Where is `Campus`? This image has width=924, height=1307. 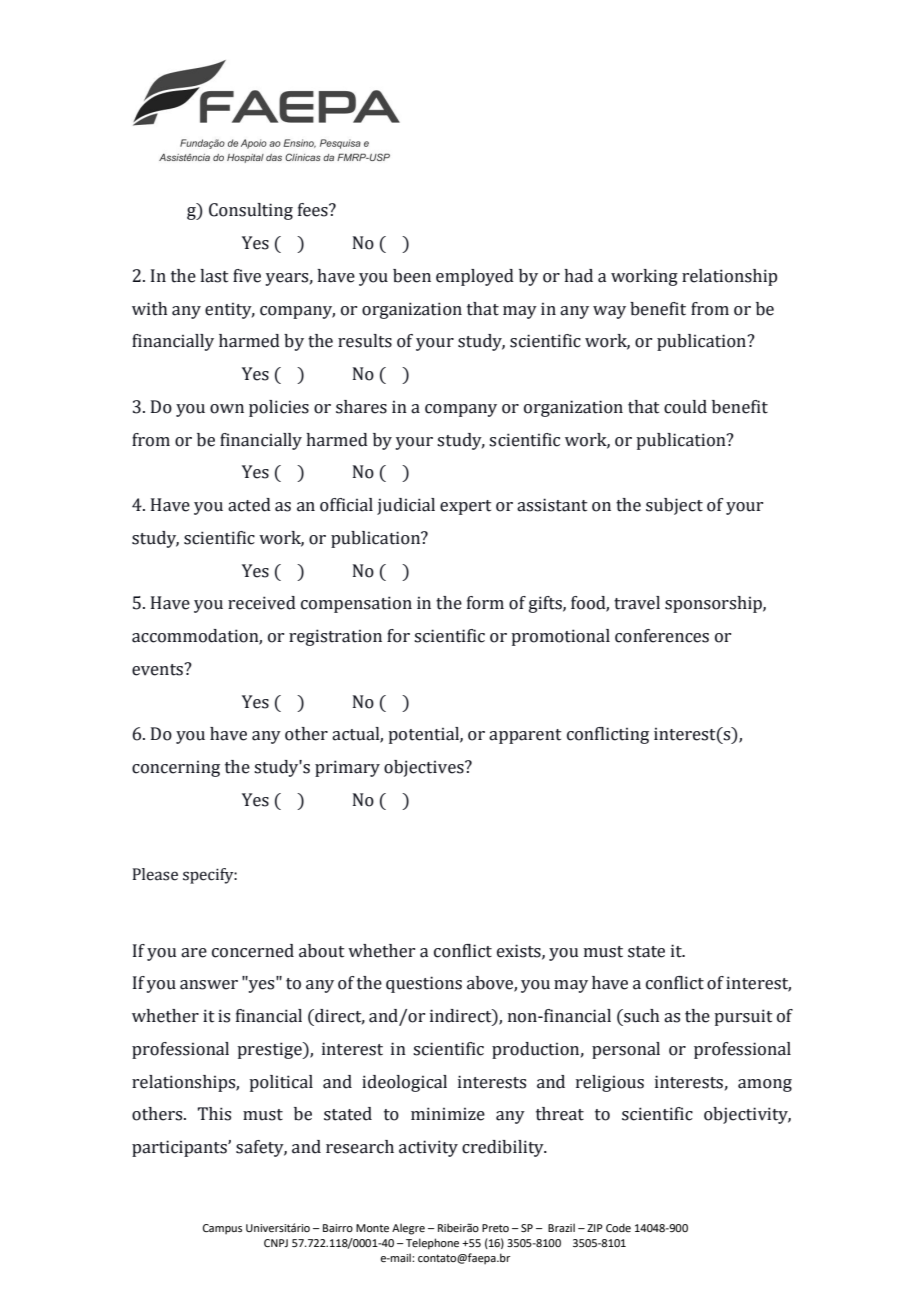 Campus is located at coordinates (222, 1229).
